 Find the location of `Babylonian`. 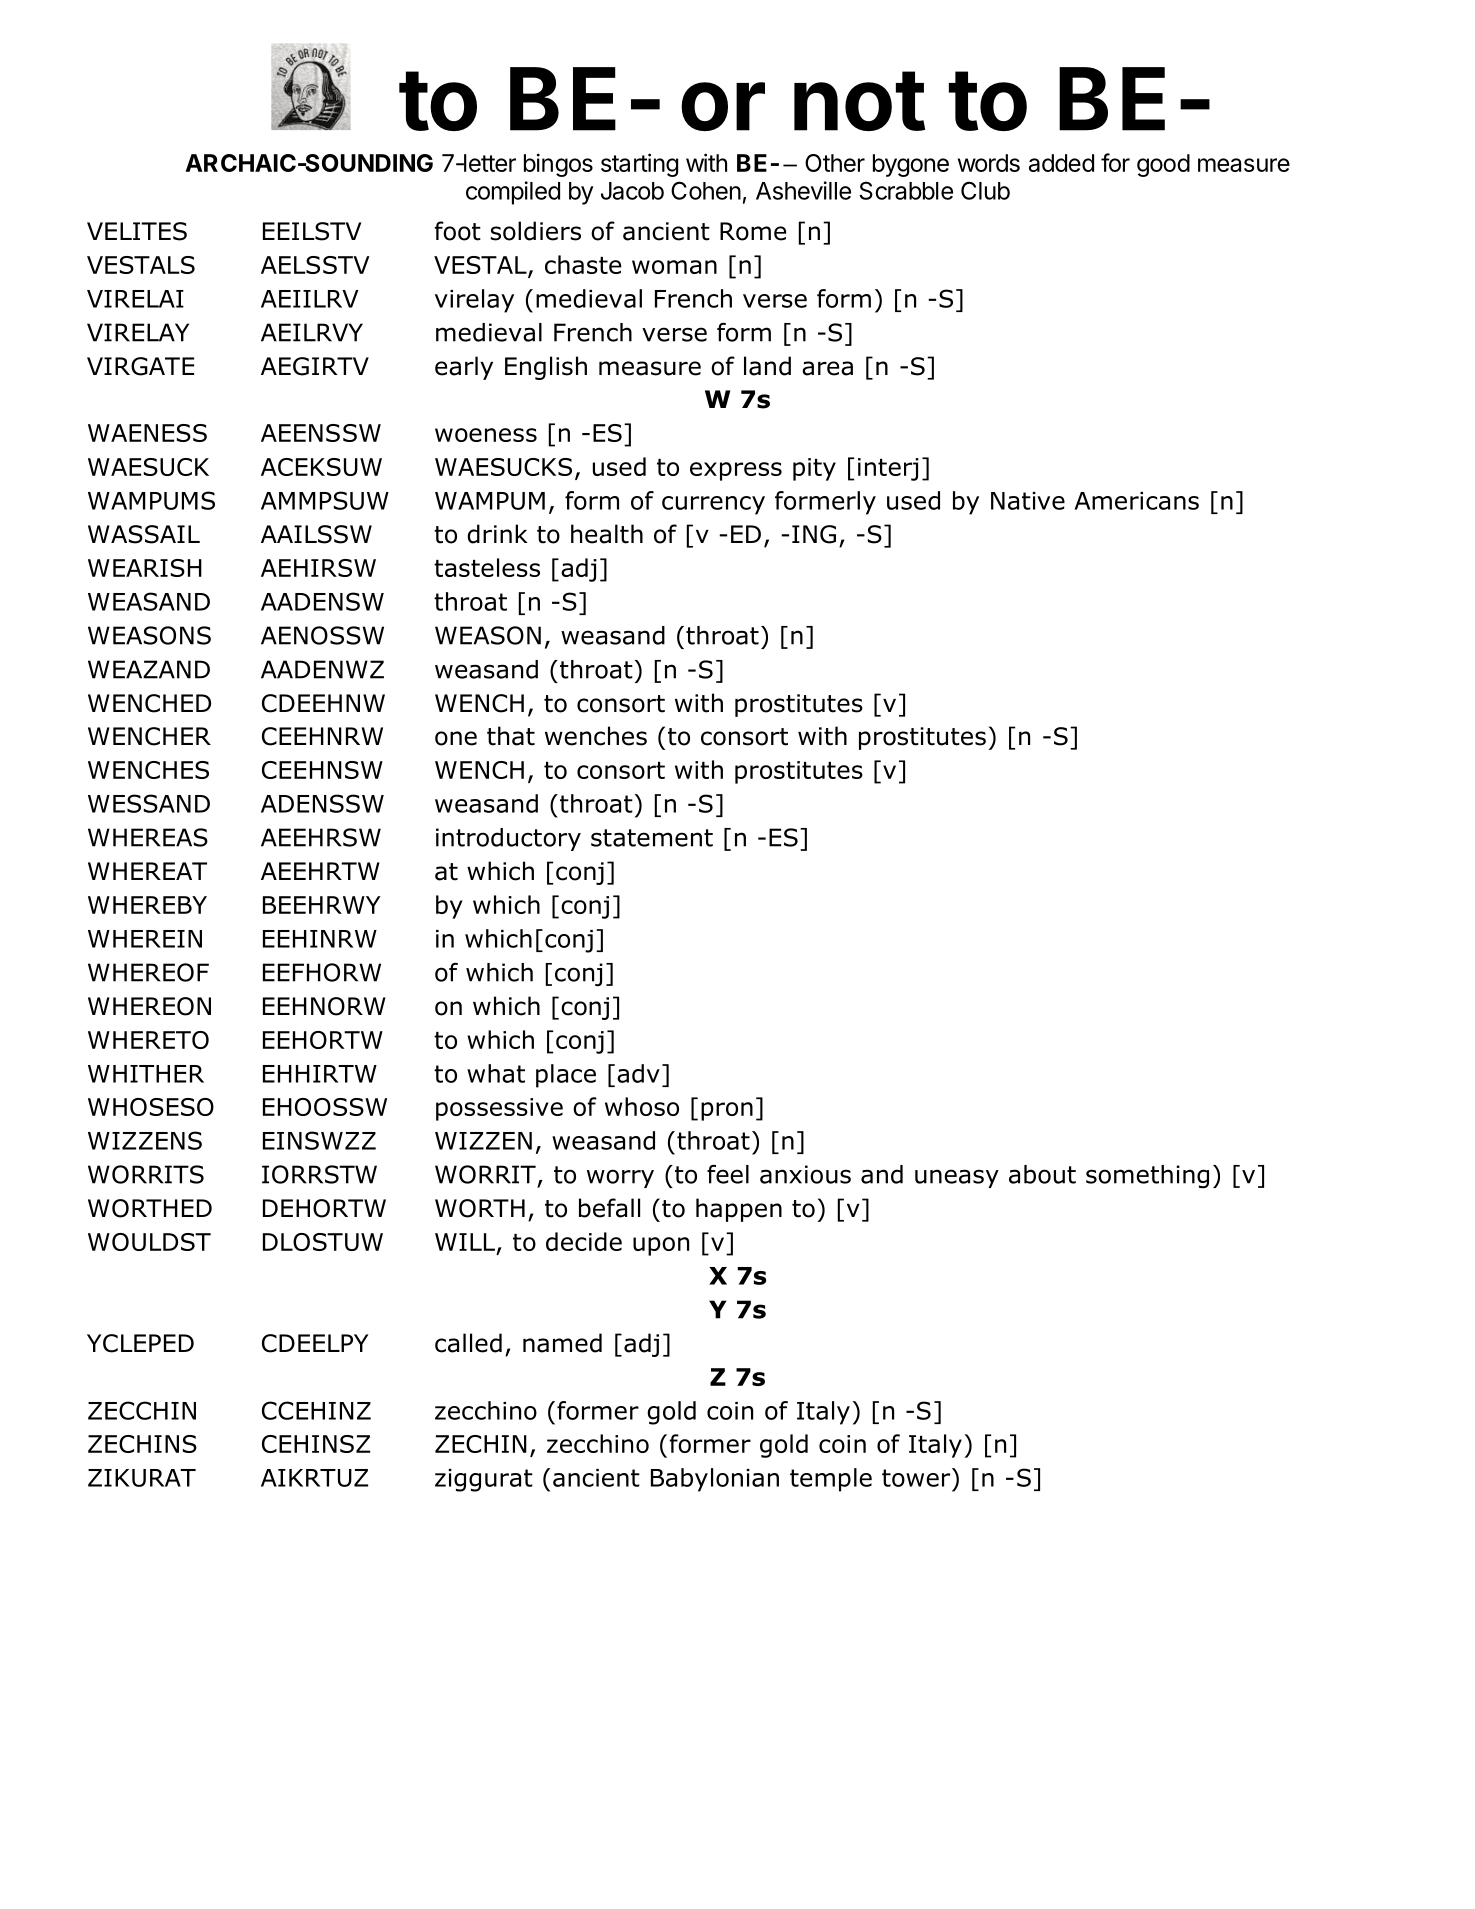

Babylonian is located at coordinates (715, 1480).
